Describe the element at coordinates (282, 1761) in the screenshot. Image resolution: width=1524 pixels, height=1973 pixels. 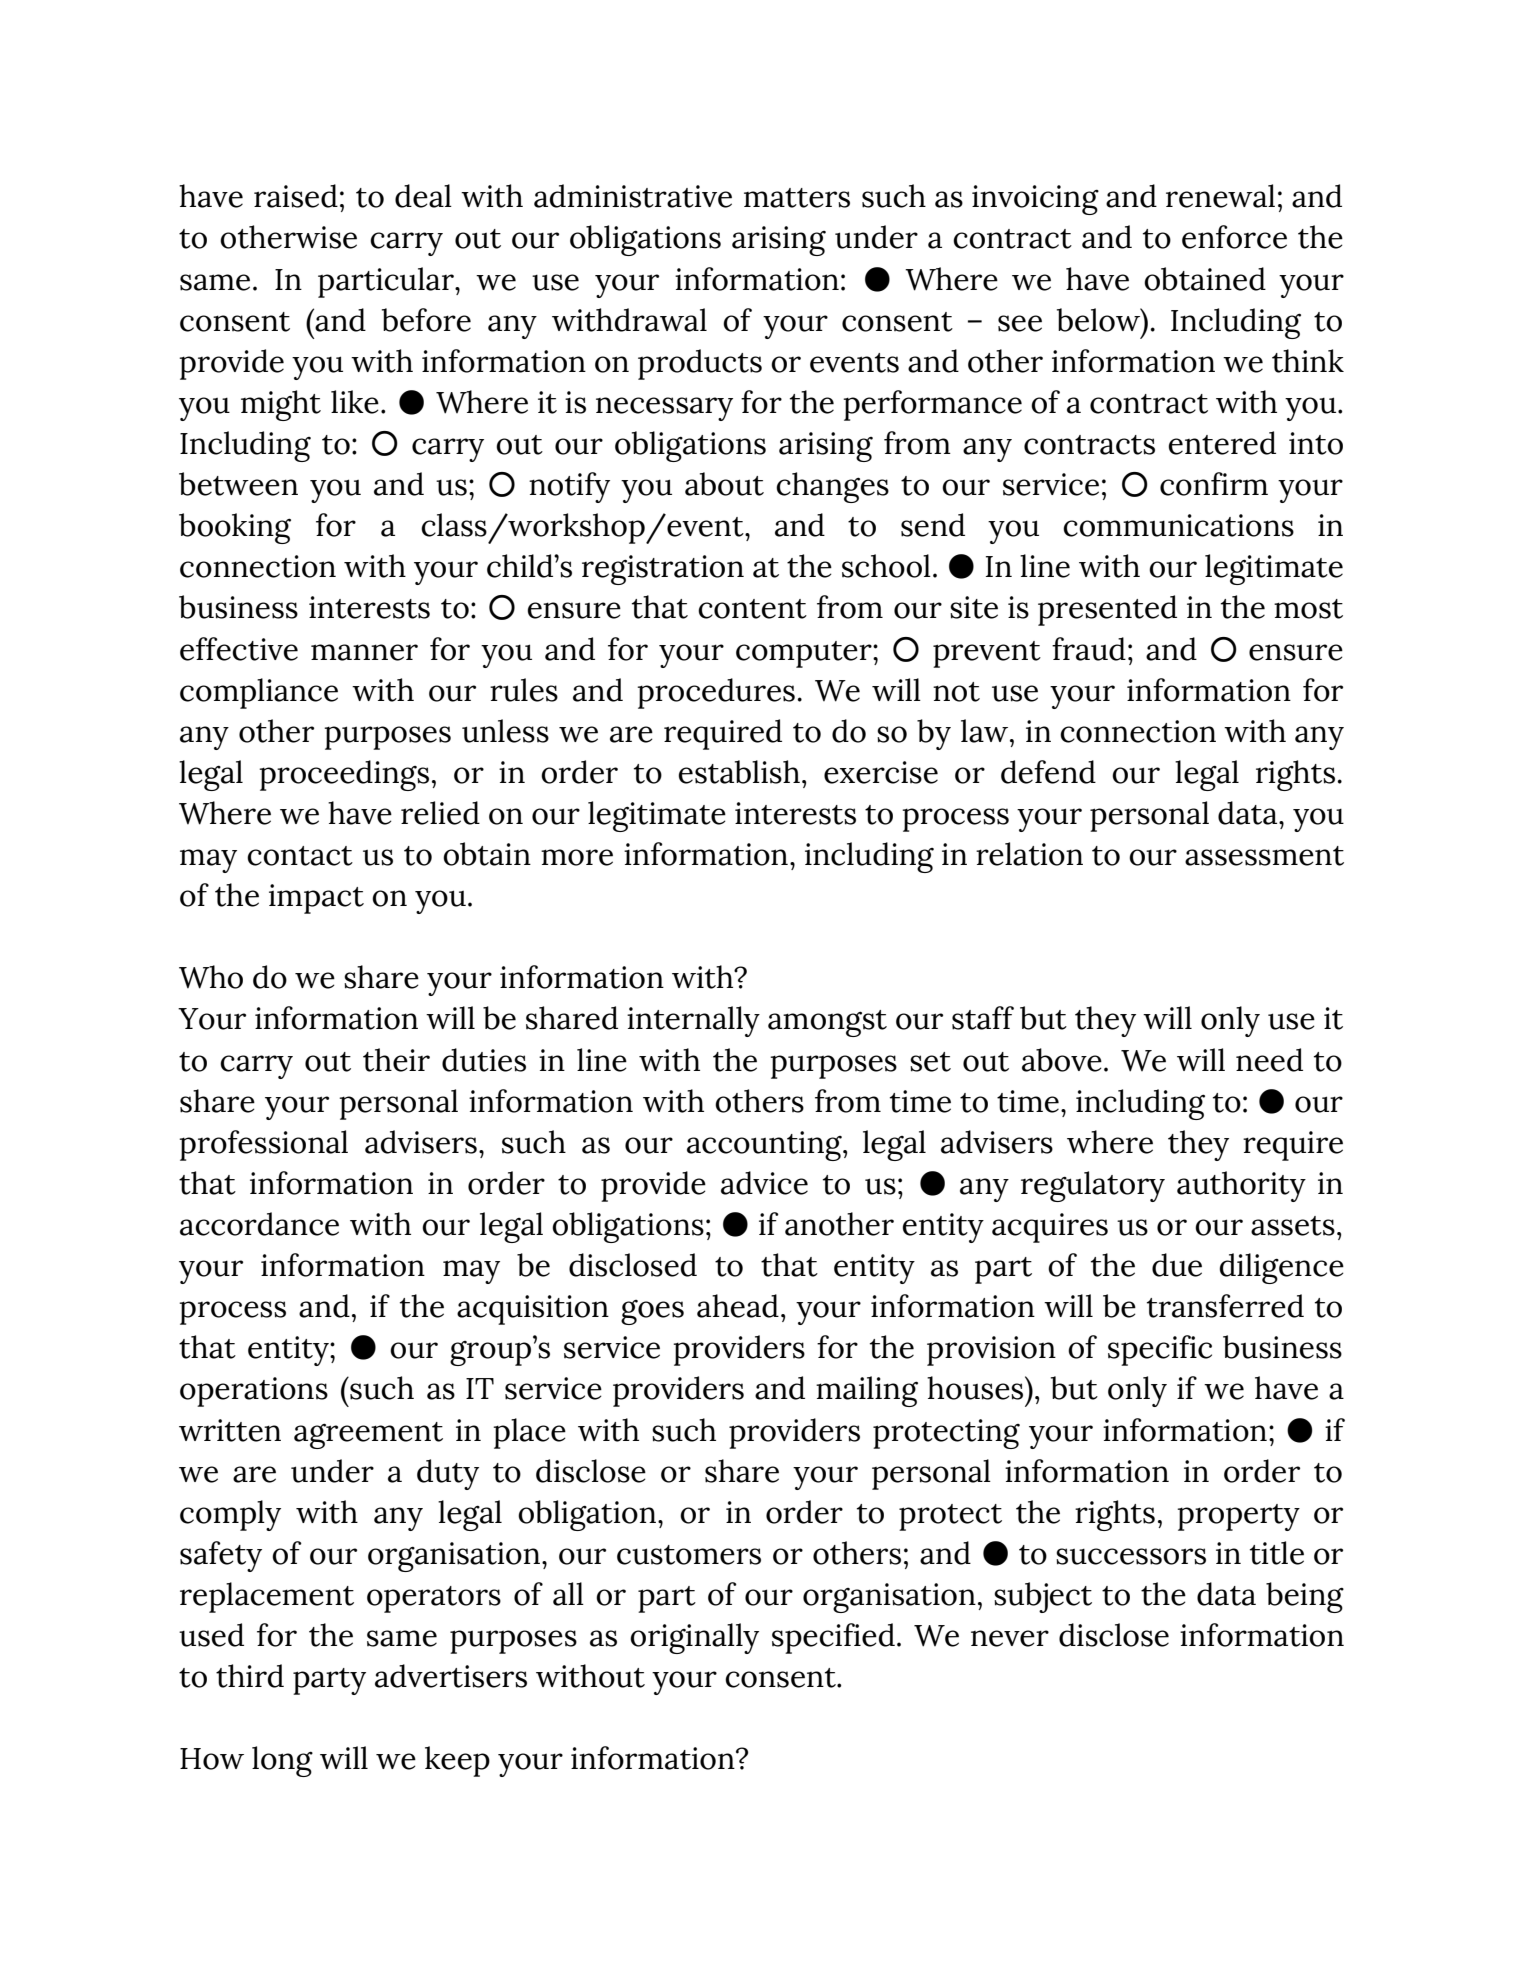
I see `long` at that location.
